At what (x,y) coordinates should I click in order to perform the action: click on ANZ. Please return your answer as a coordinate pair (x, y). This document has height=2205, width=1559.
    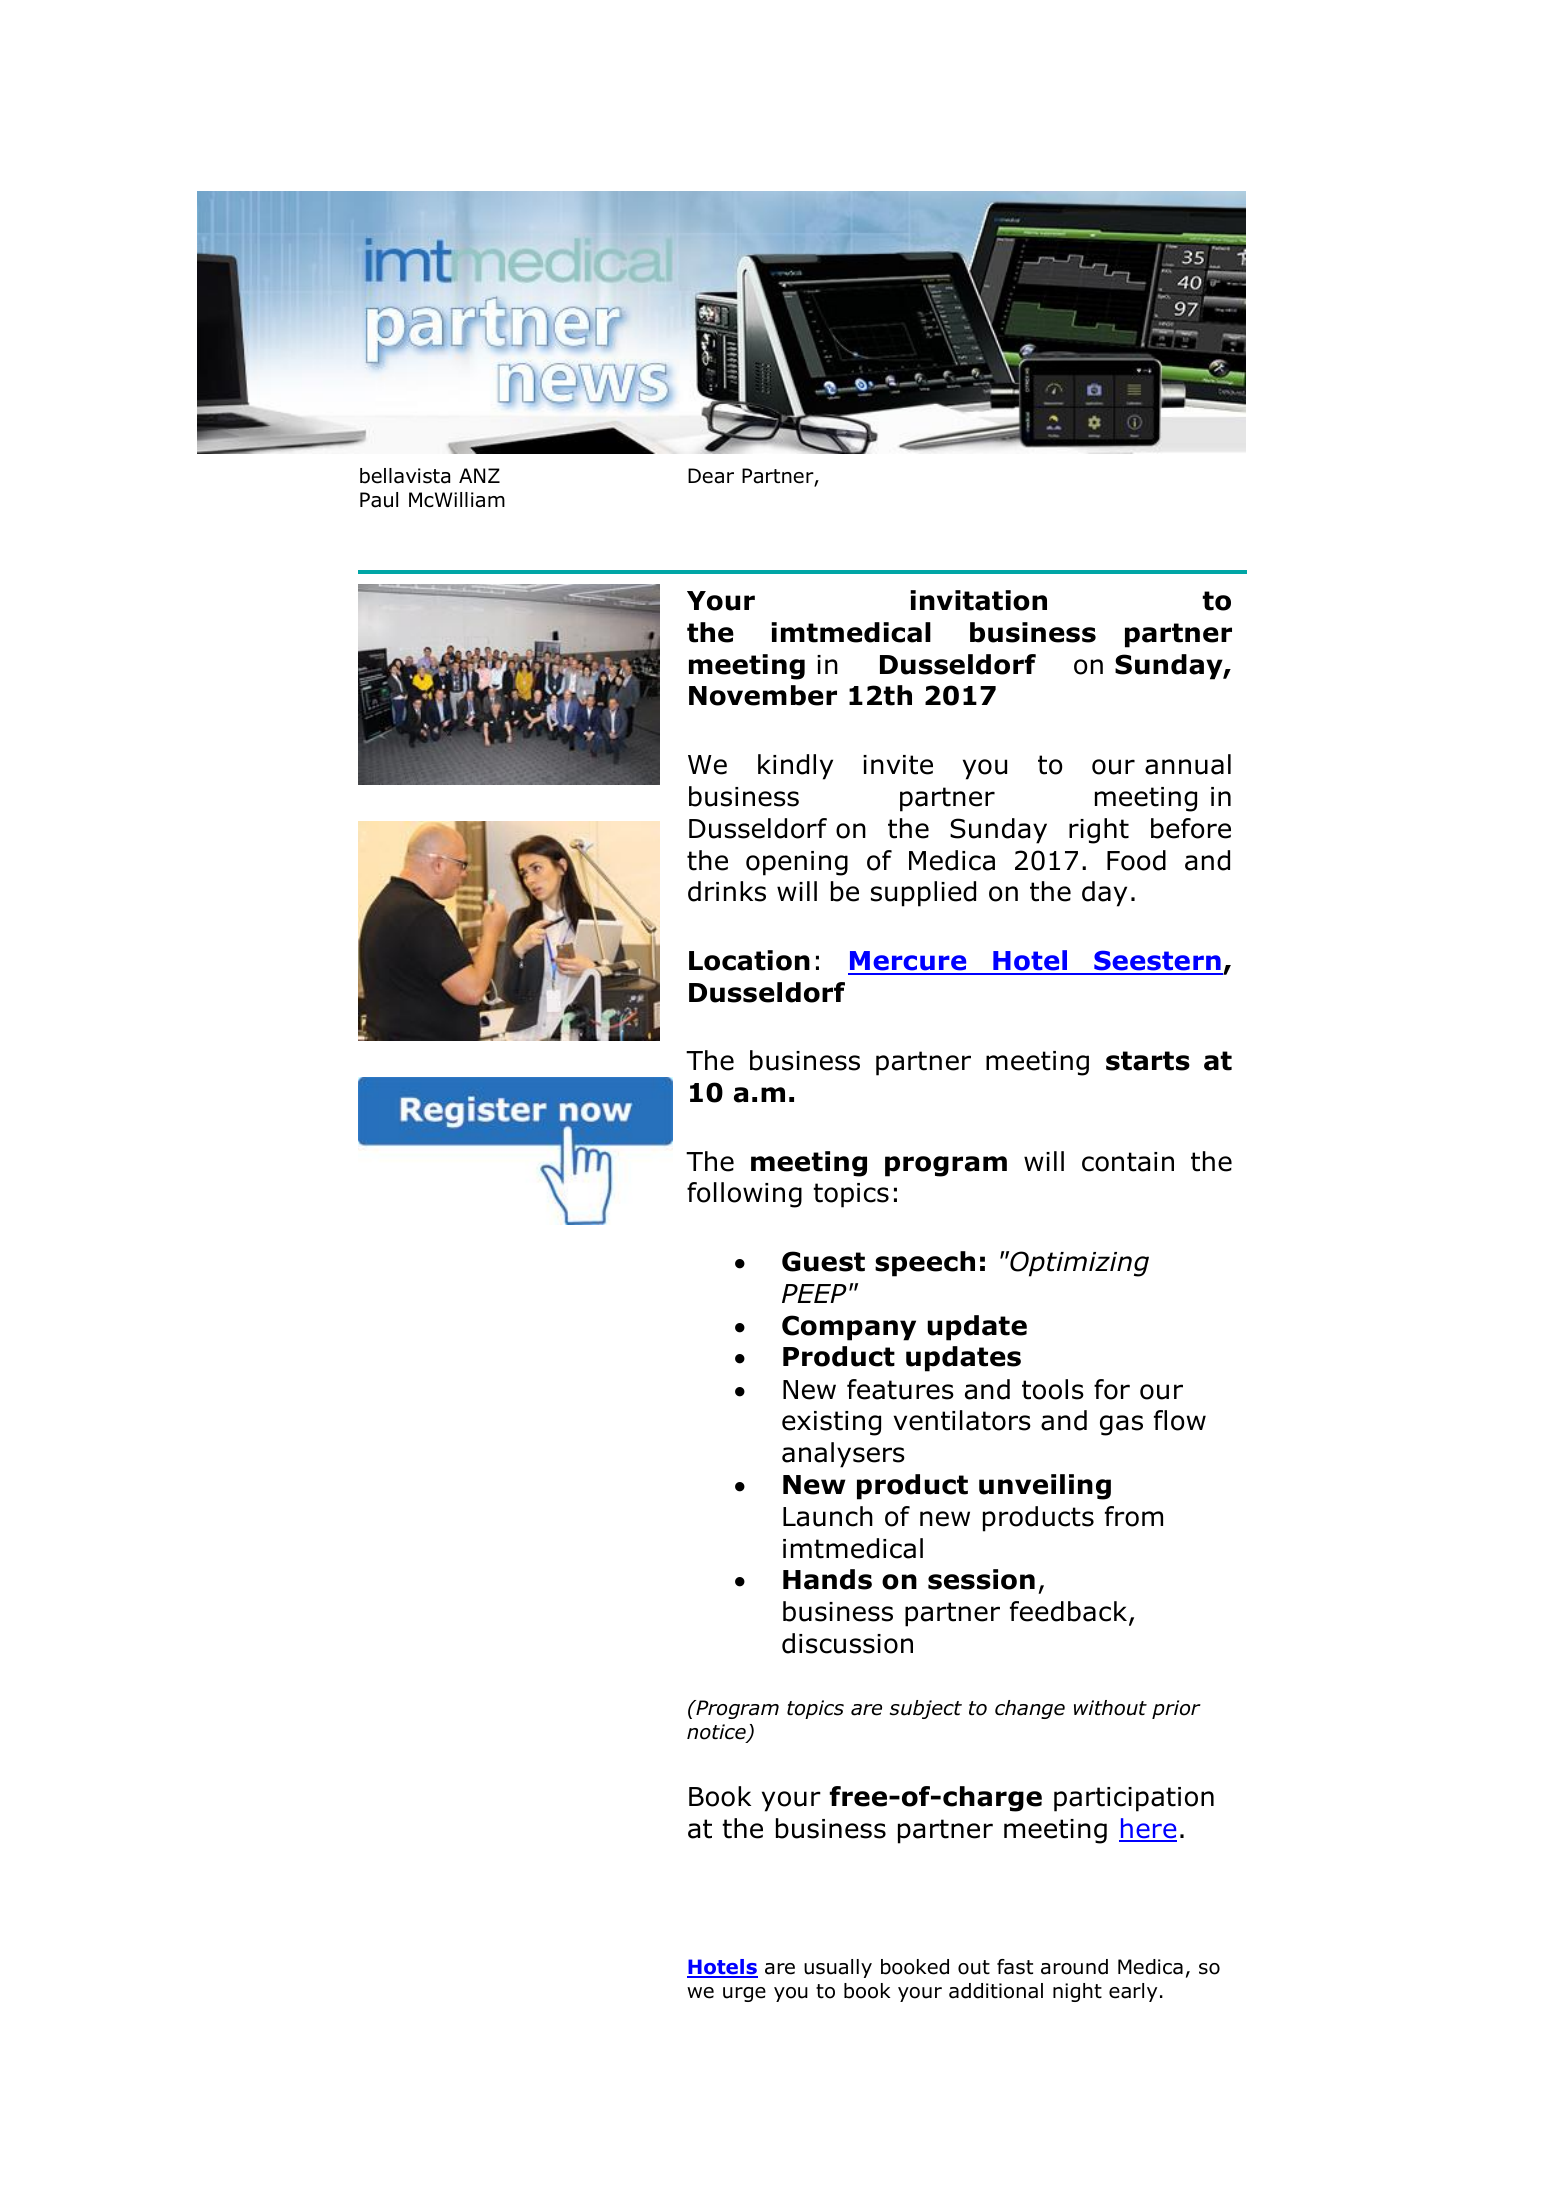
    Looking at the image, I should click on (479, 475).
